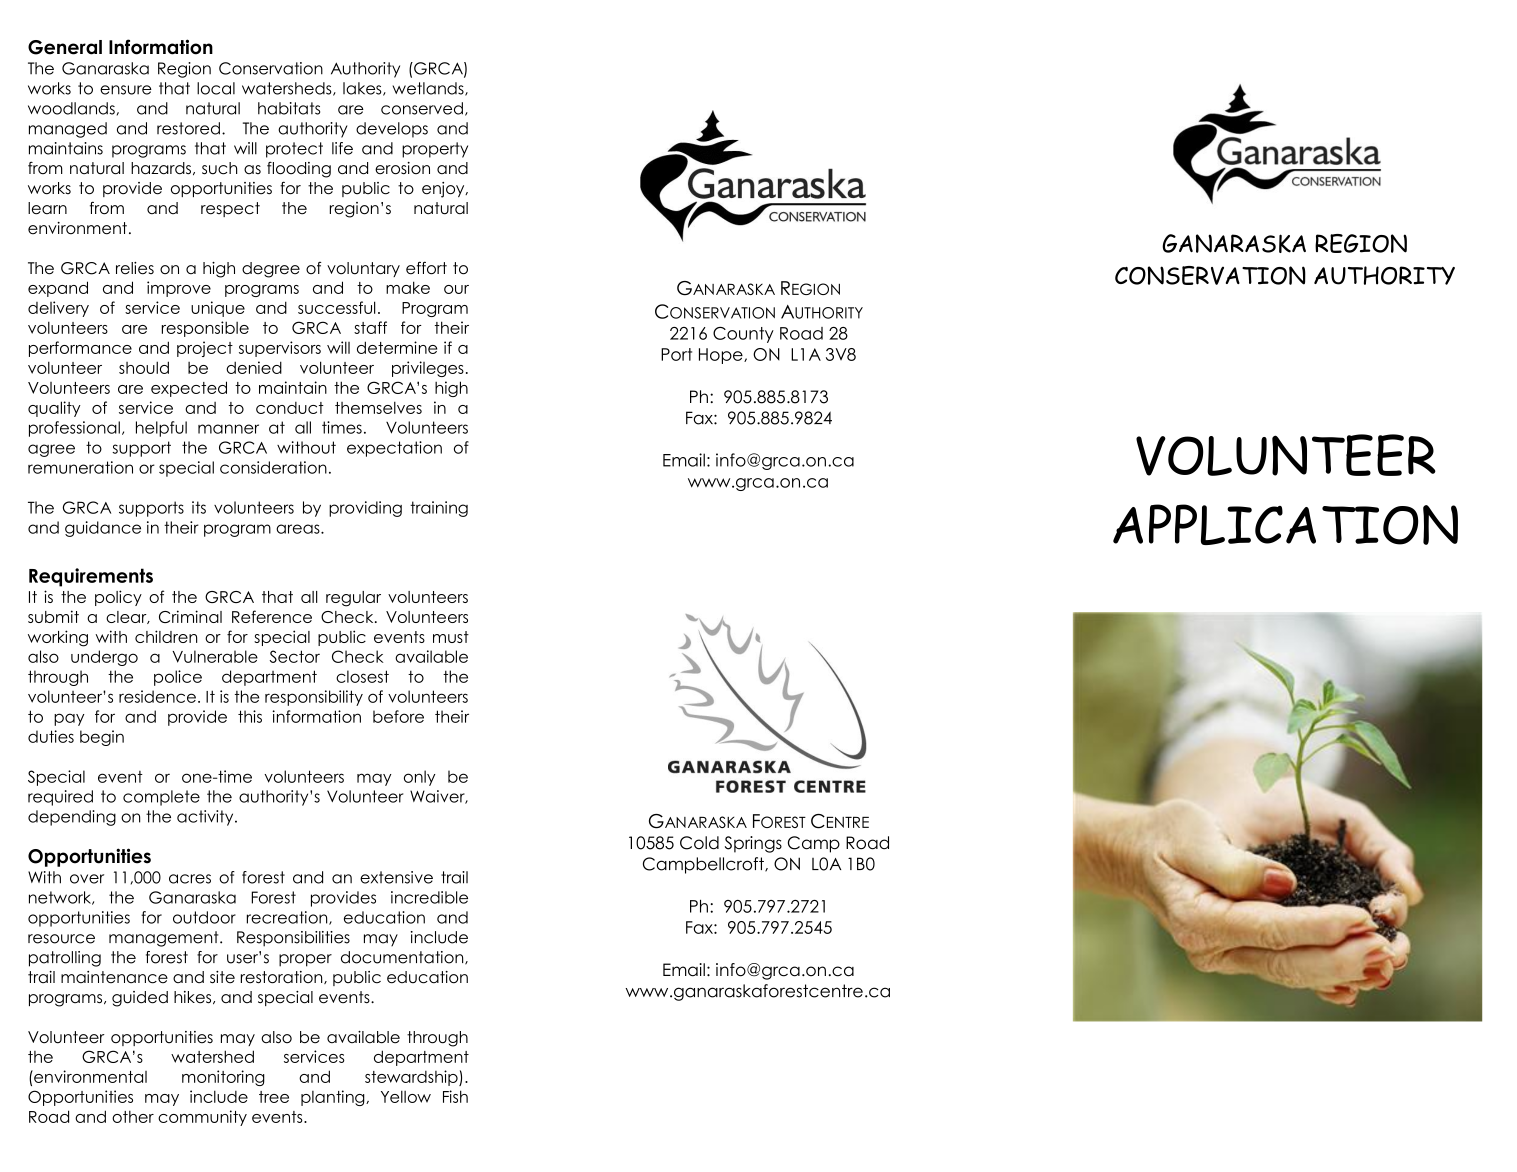  I want to click on wetlands, so click(429, 89).
